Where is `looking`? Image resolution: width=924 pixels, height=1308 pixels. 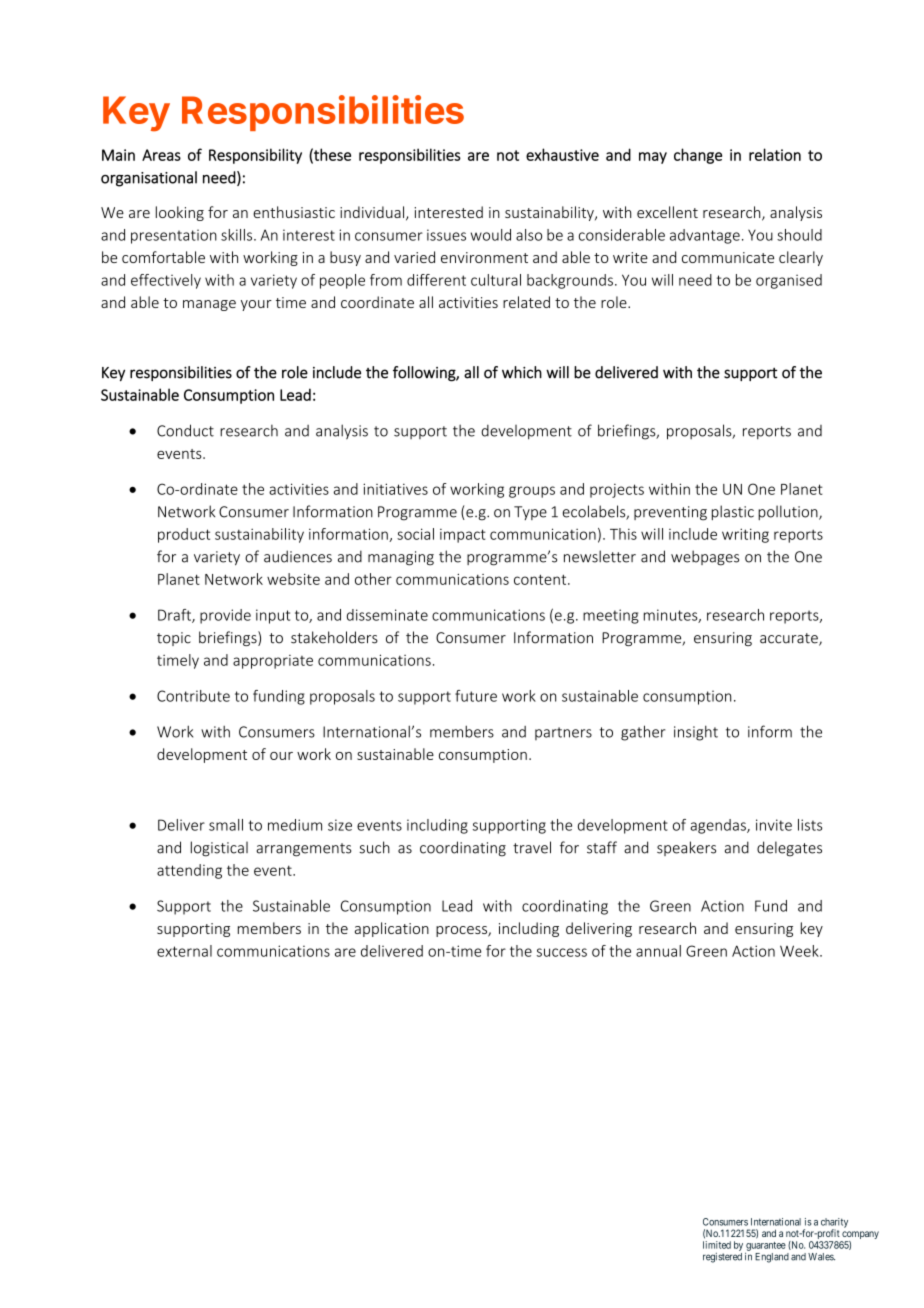 looking is located at coordinates (180, 213).
